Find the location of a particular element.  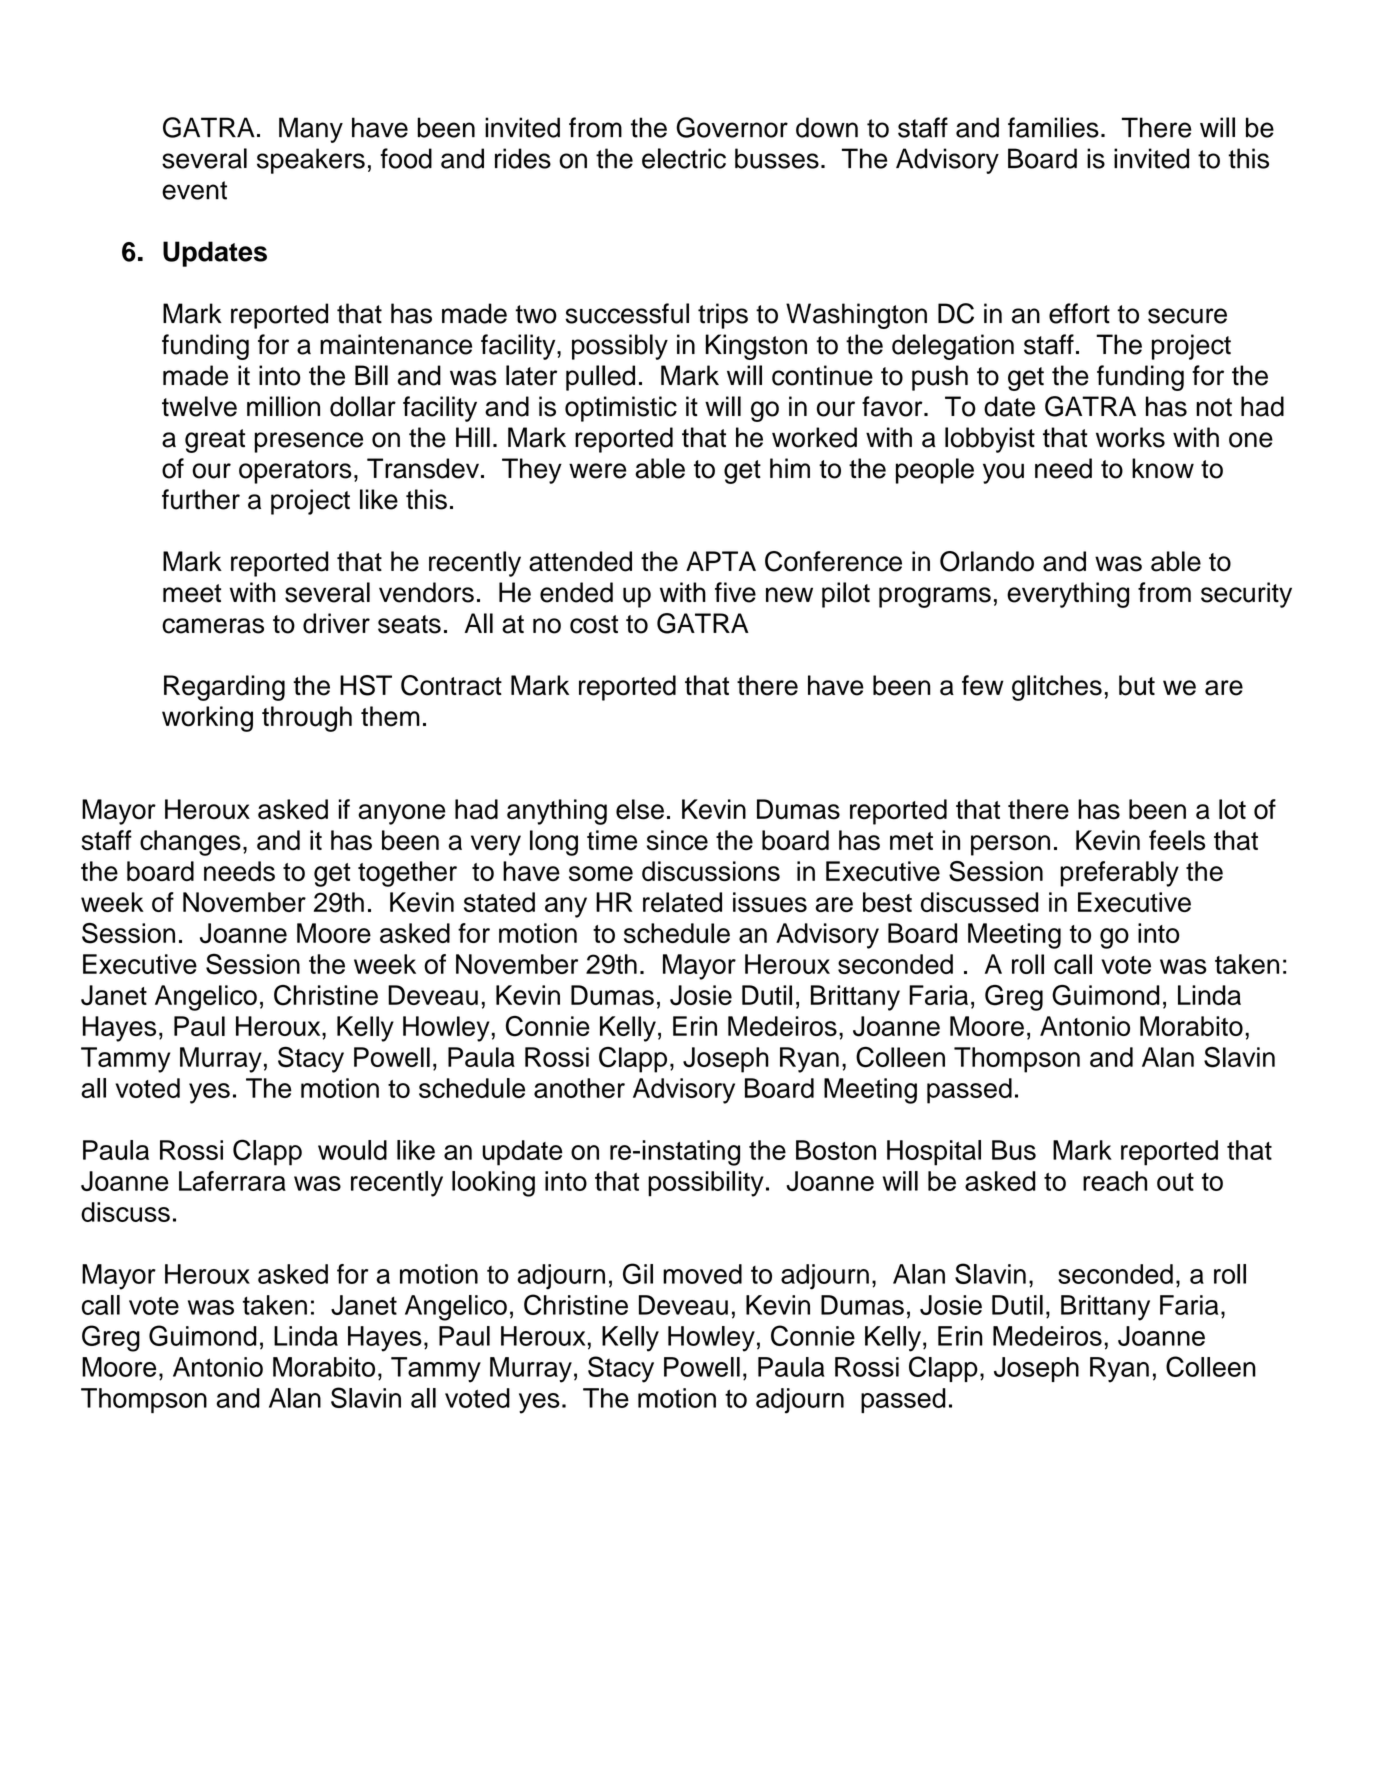

related is located at coordinates (682, 902).
